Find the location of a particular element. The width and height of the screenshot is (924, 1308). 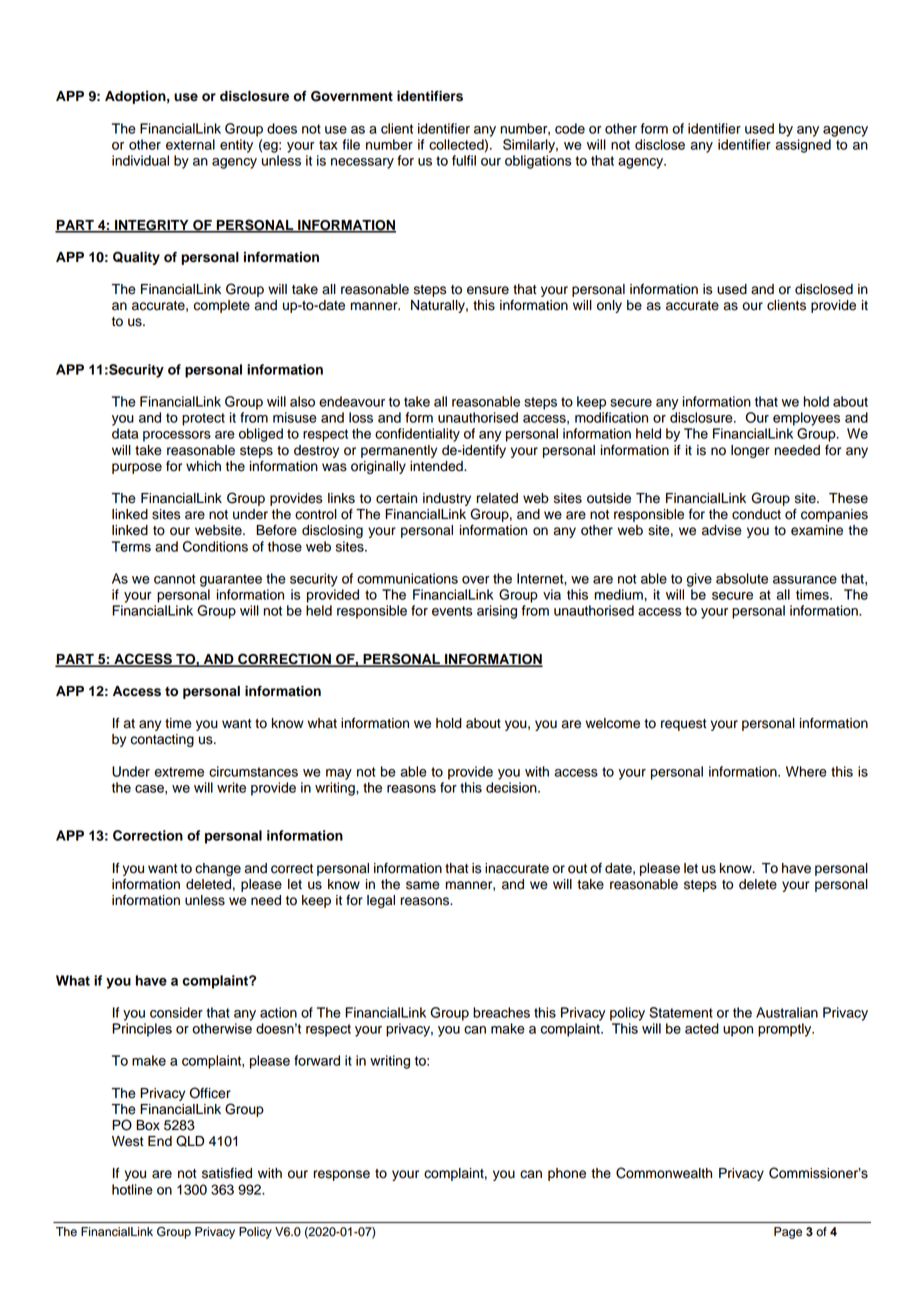

request is located at coordinates (684, 725).
